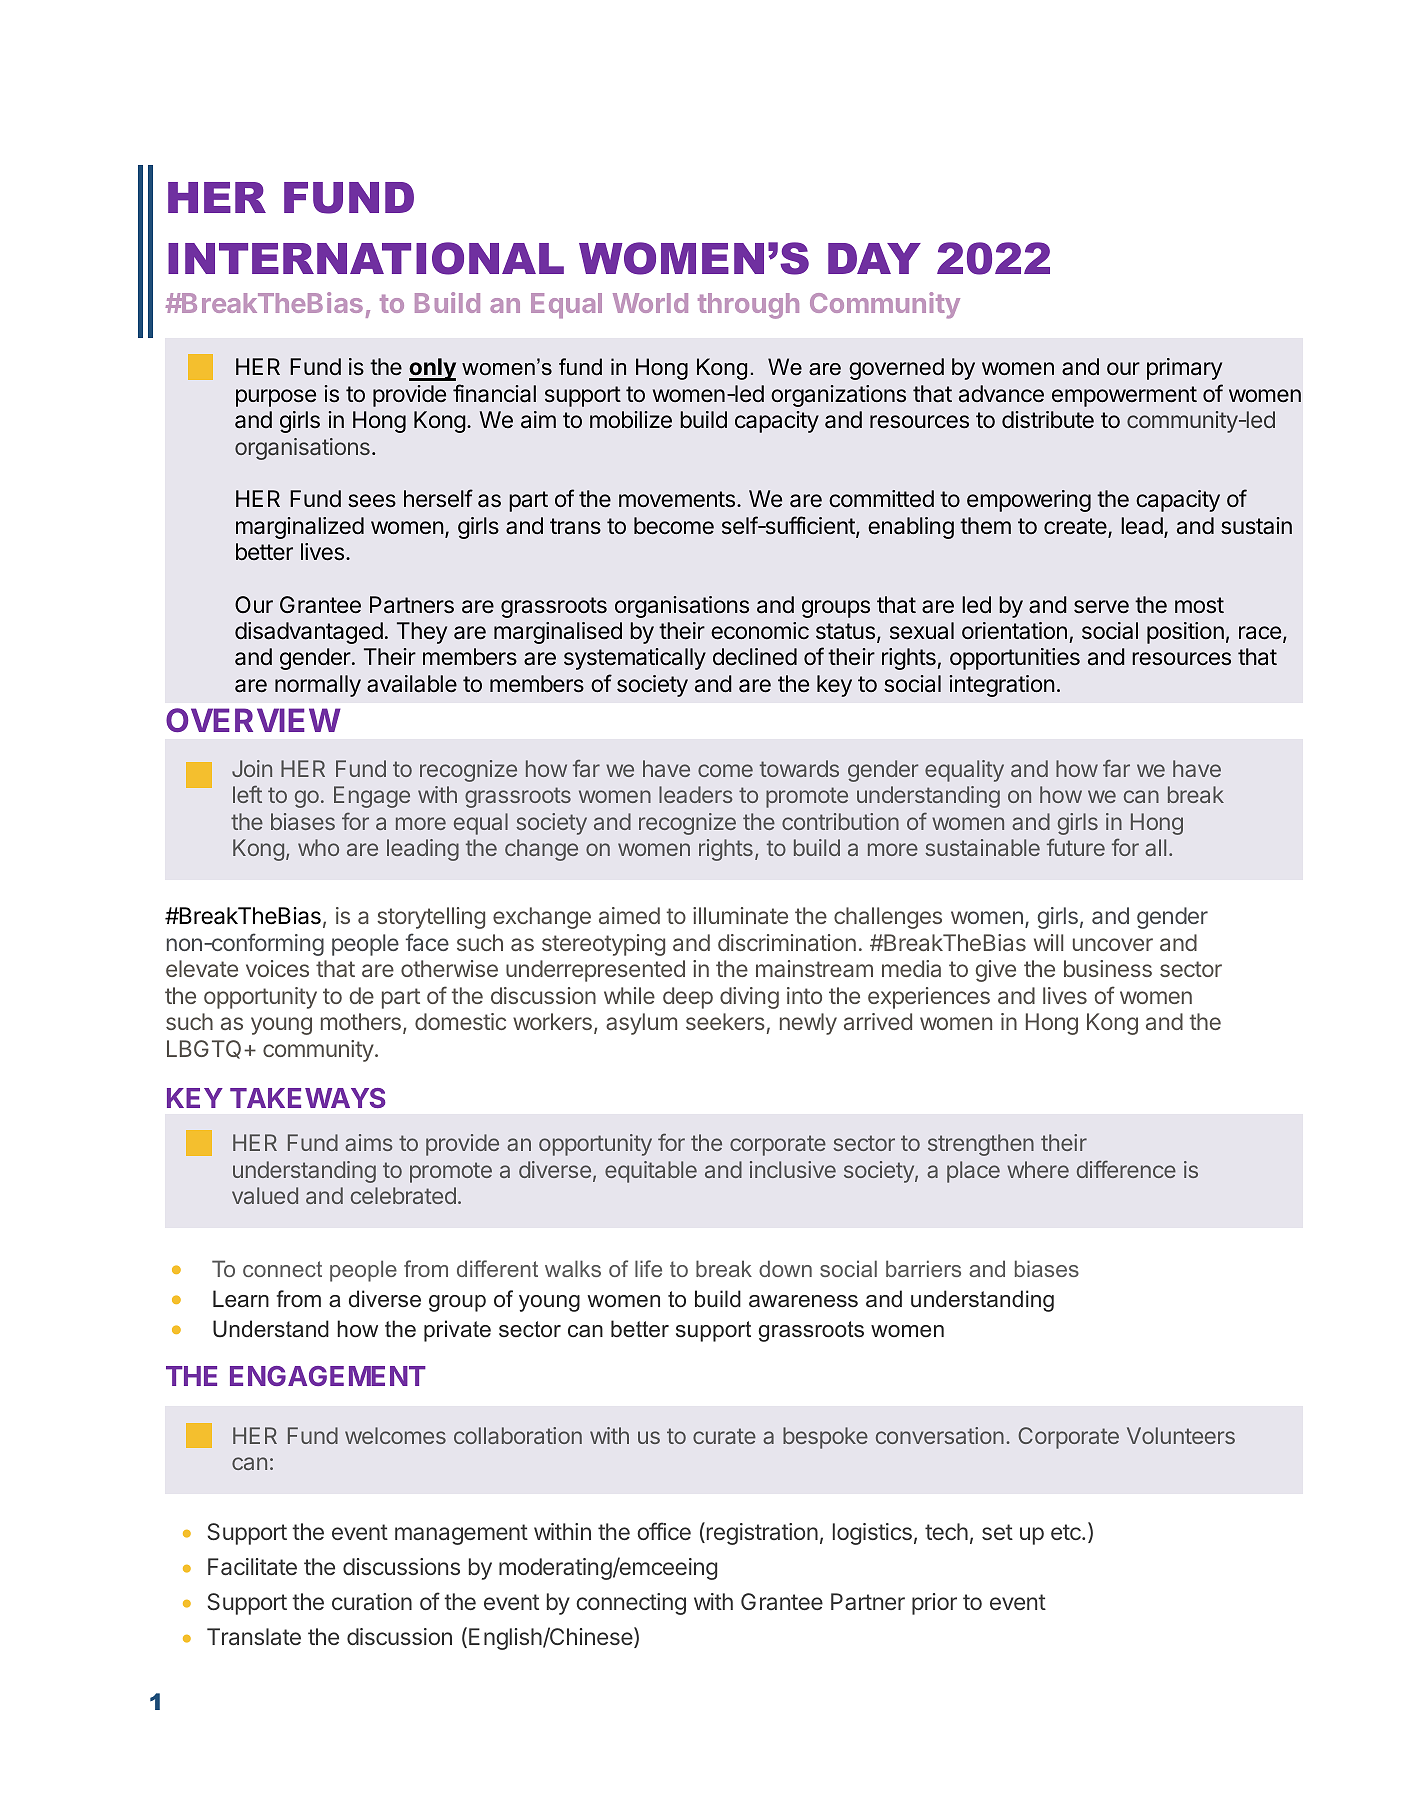  Describe the element at coordinates (799, 768) in the screenshot. I see `towards` at that location.
